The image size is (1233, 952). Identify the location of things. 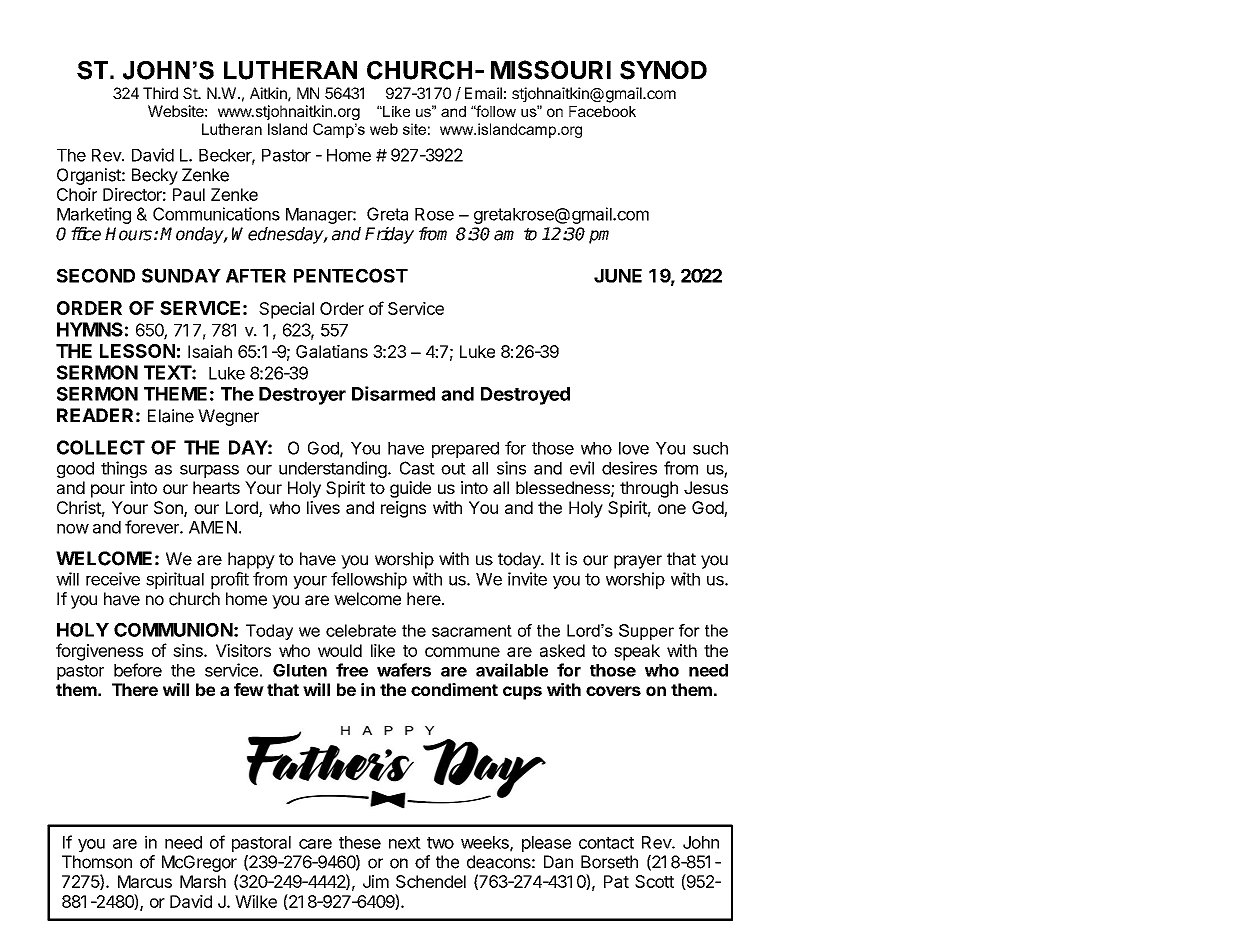
(124, 469).
